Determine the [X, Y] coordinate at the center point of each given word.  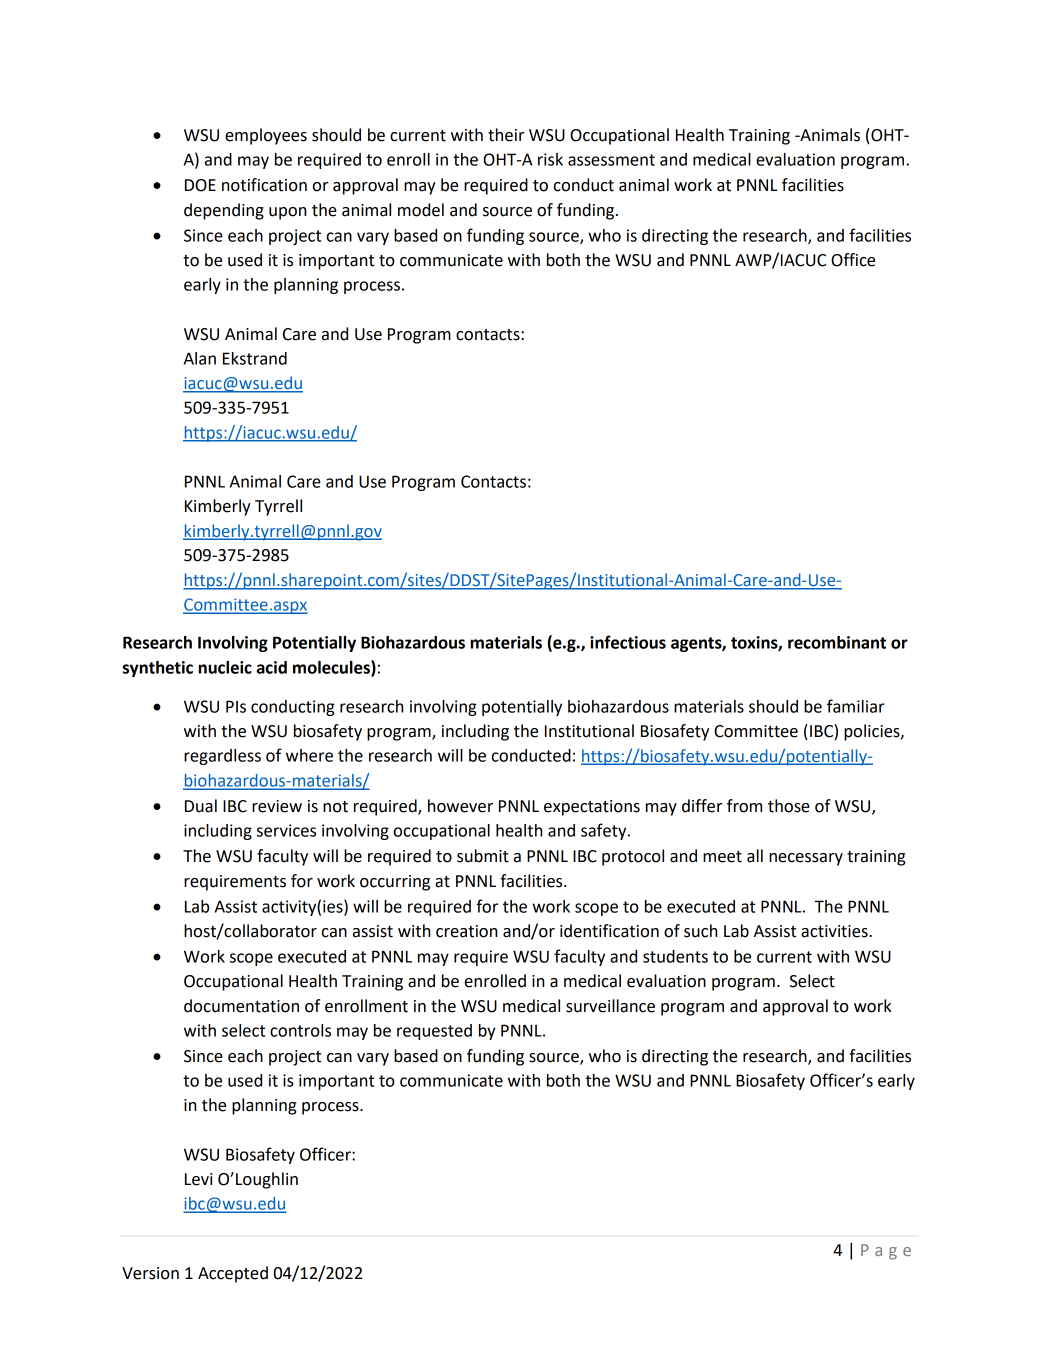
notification [264, 185]
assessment [611, 160]
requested [434, 1032]
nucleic [225, 667]
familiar [856, 706]
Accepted [233, 1274]
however [460, 806]
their [506, 135]
